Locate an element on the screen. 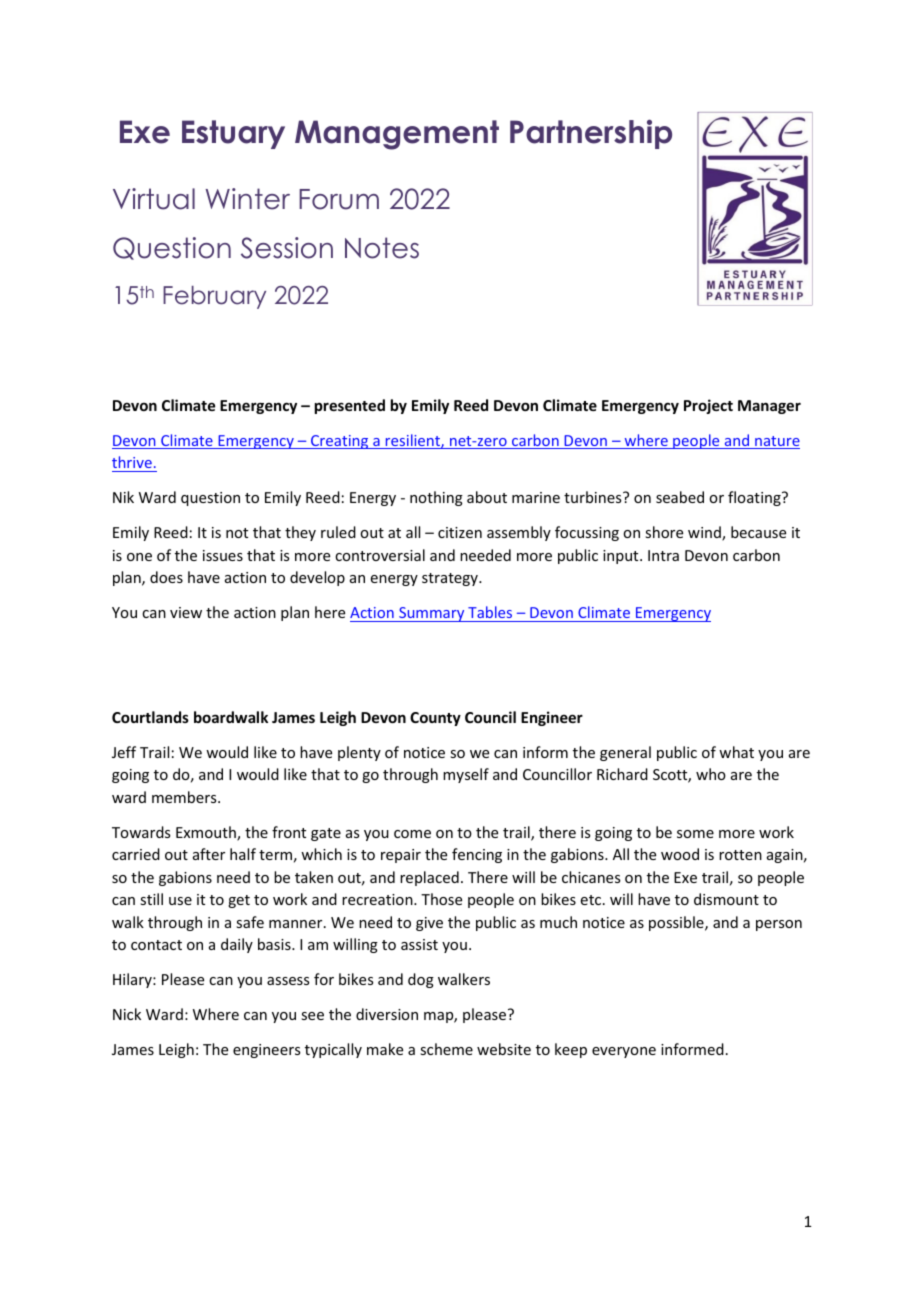 This screenshot has width=924, height=1308. Management is located at coordinates (397, 135).
